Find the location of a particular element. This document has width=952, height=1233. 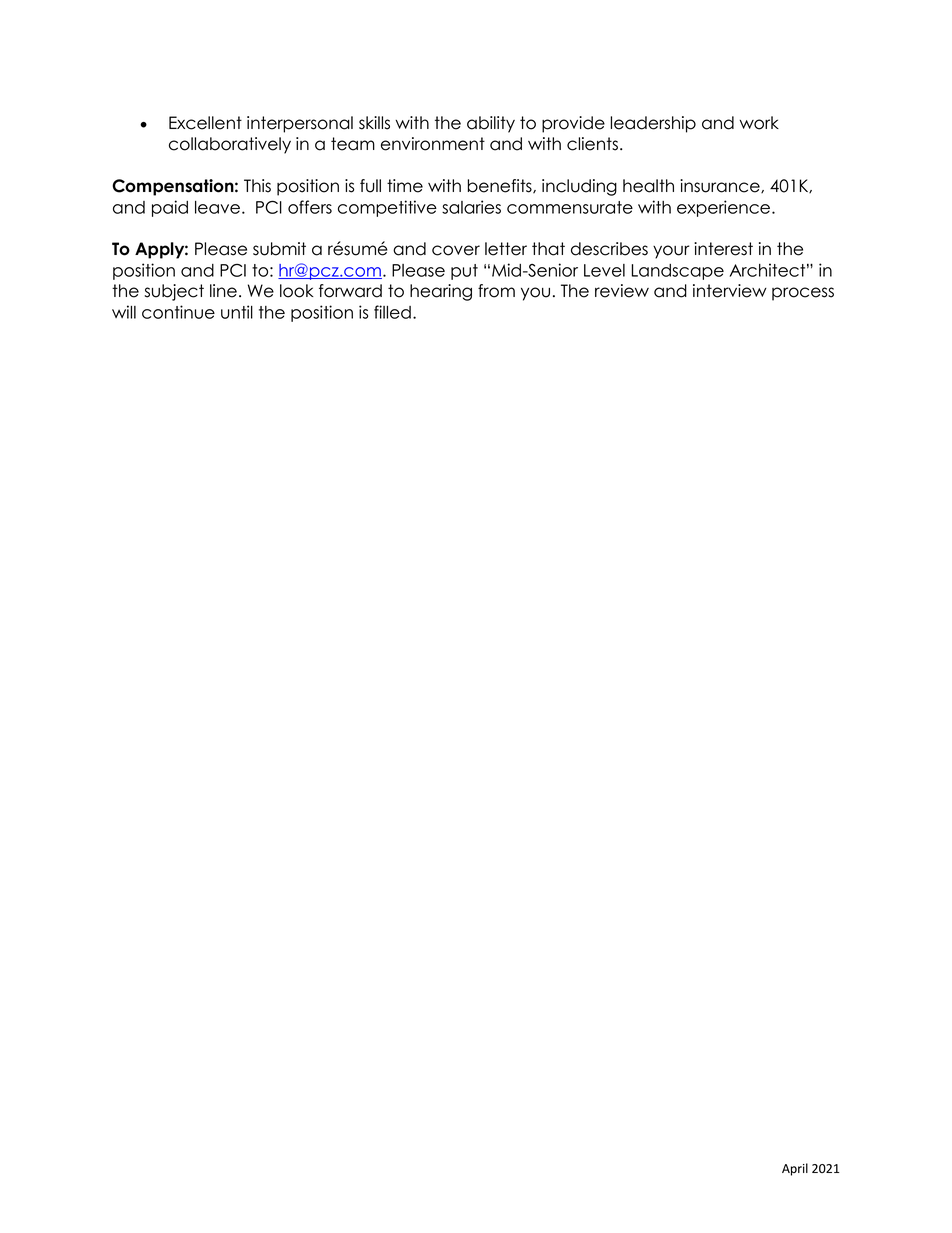

April is located at coordinates (795, 1169).
